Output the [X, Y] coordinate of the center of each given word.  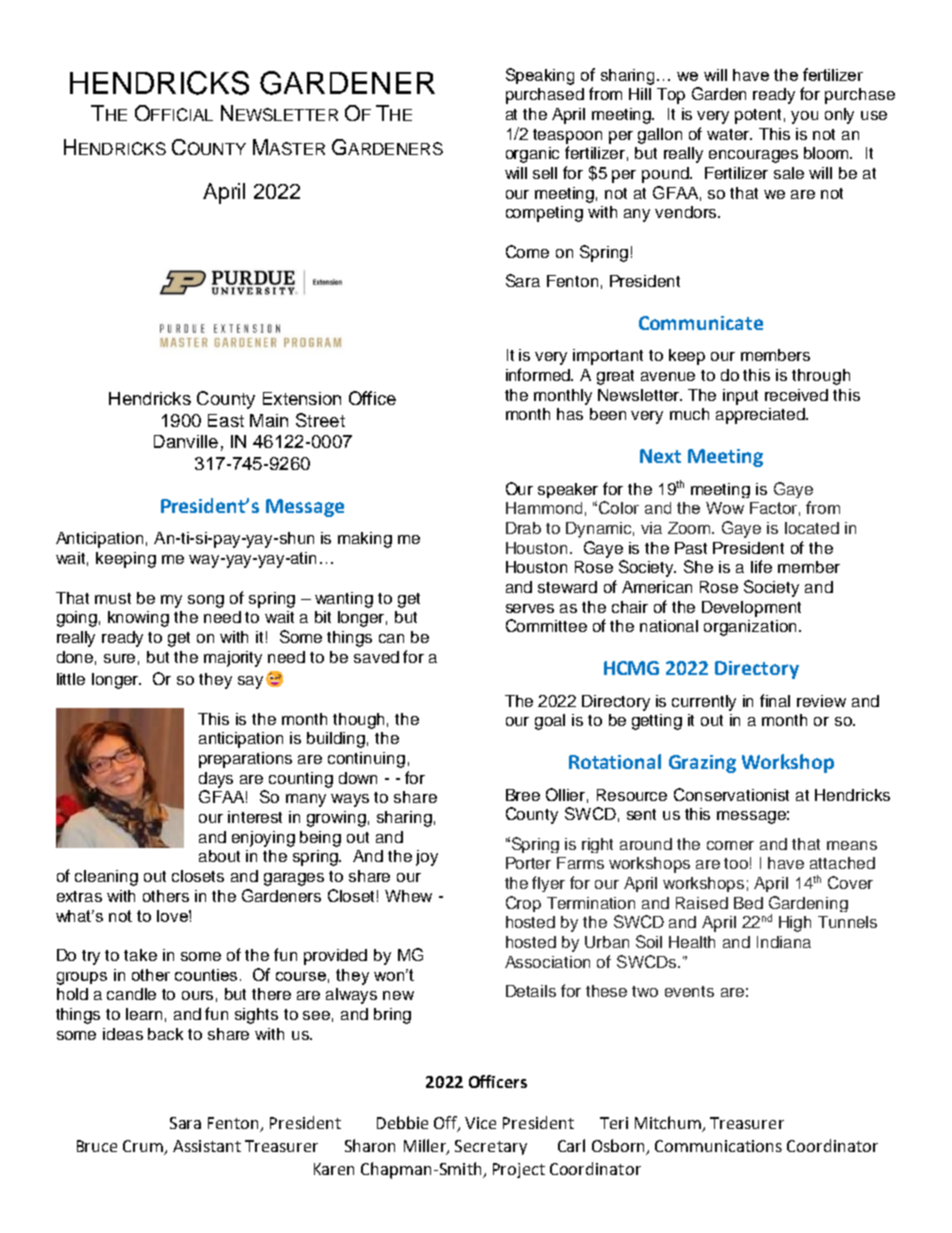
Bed [748, 903]
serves [530, 608]
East [226, 420]
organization [750, 628]
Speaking [540, 76]
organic [532, 155]
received [796, 395]
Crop [523, 904]
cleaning [106, 878]
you [804, 117]
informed [539, 374]
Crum [144, 1147]
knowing [138, 619]
